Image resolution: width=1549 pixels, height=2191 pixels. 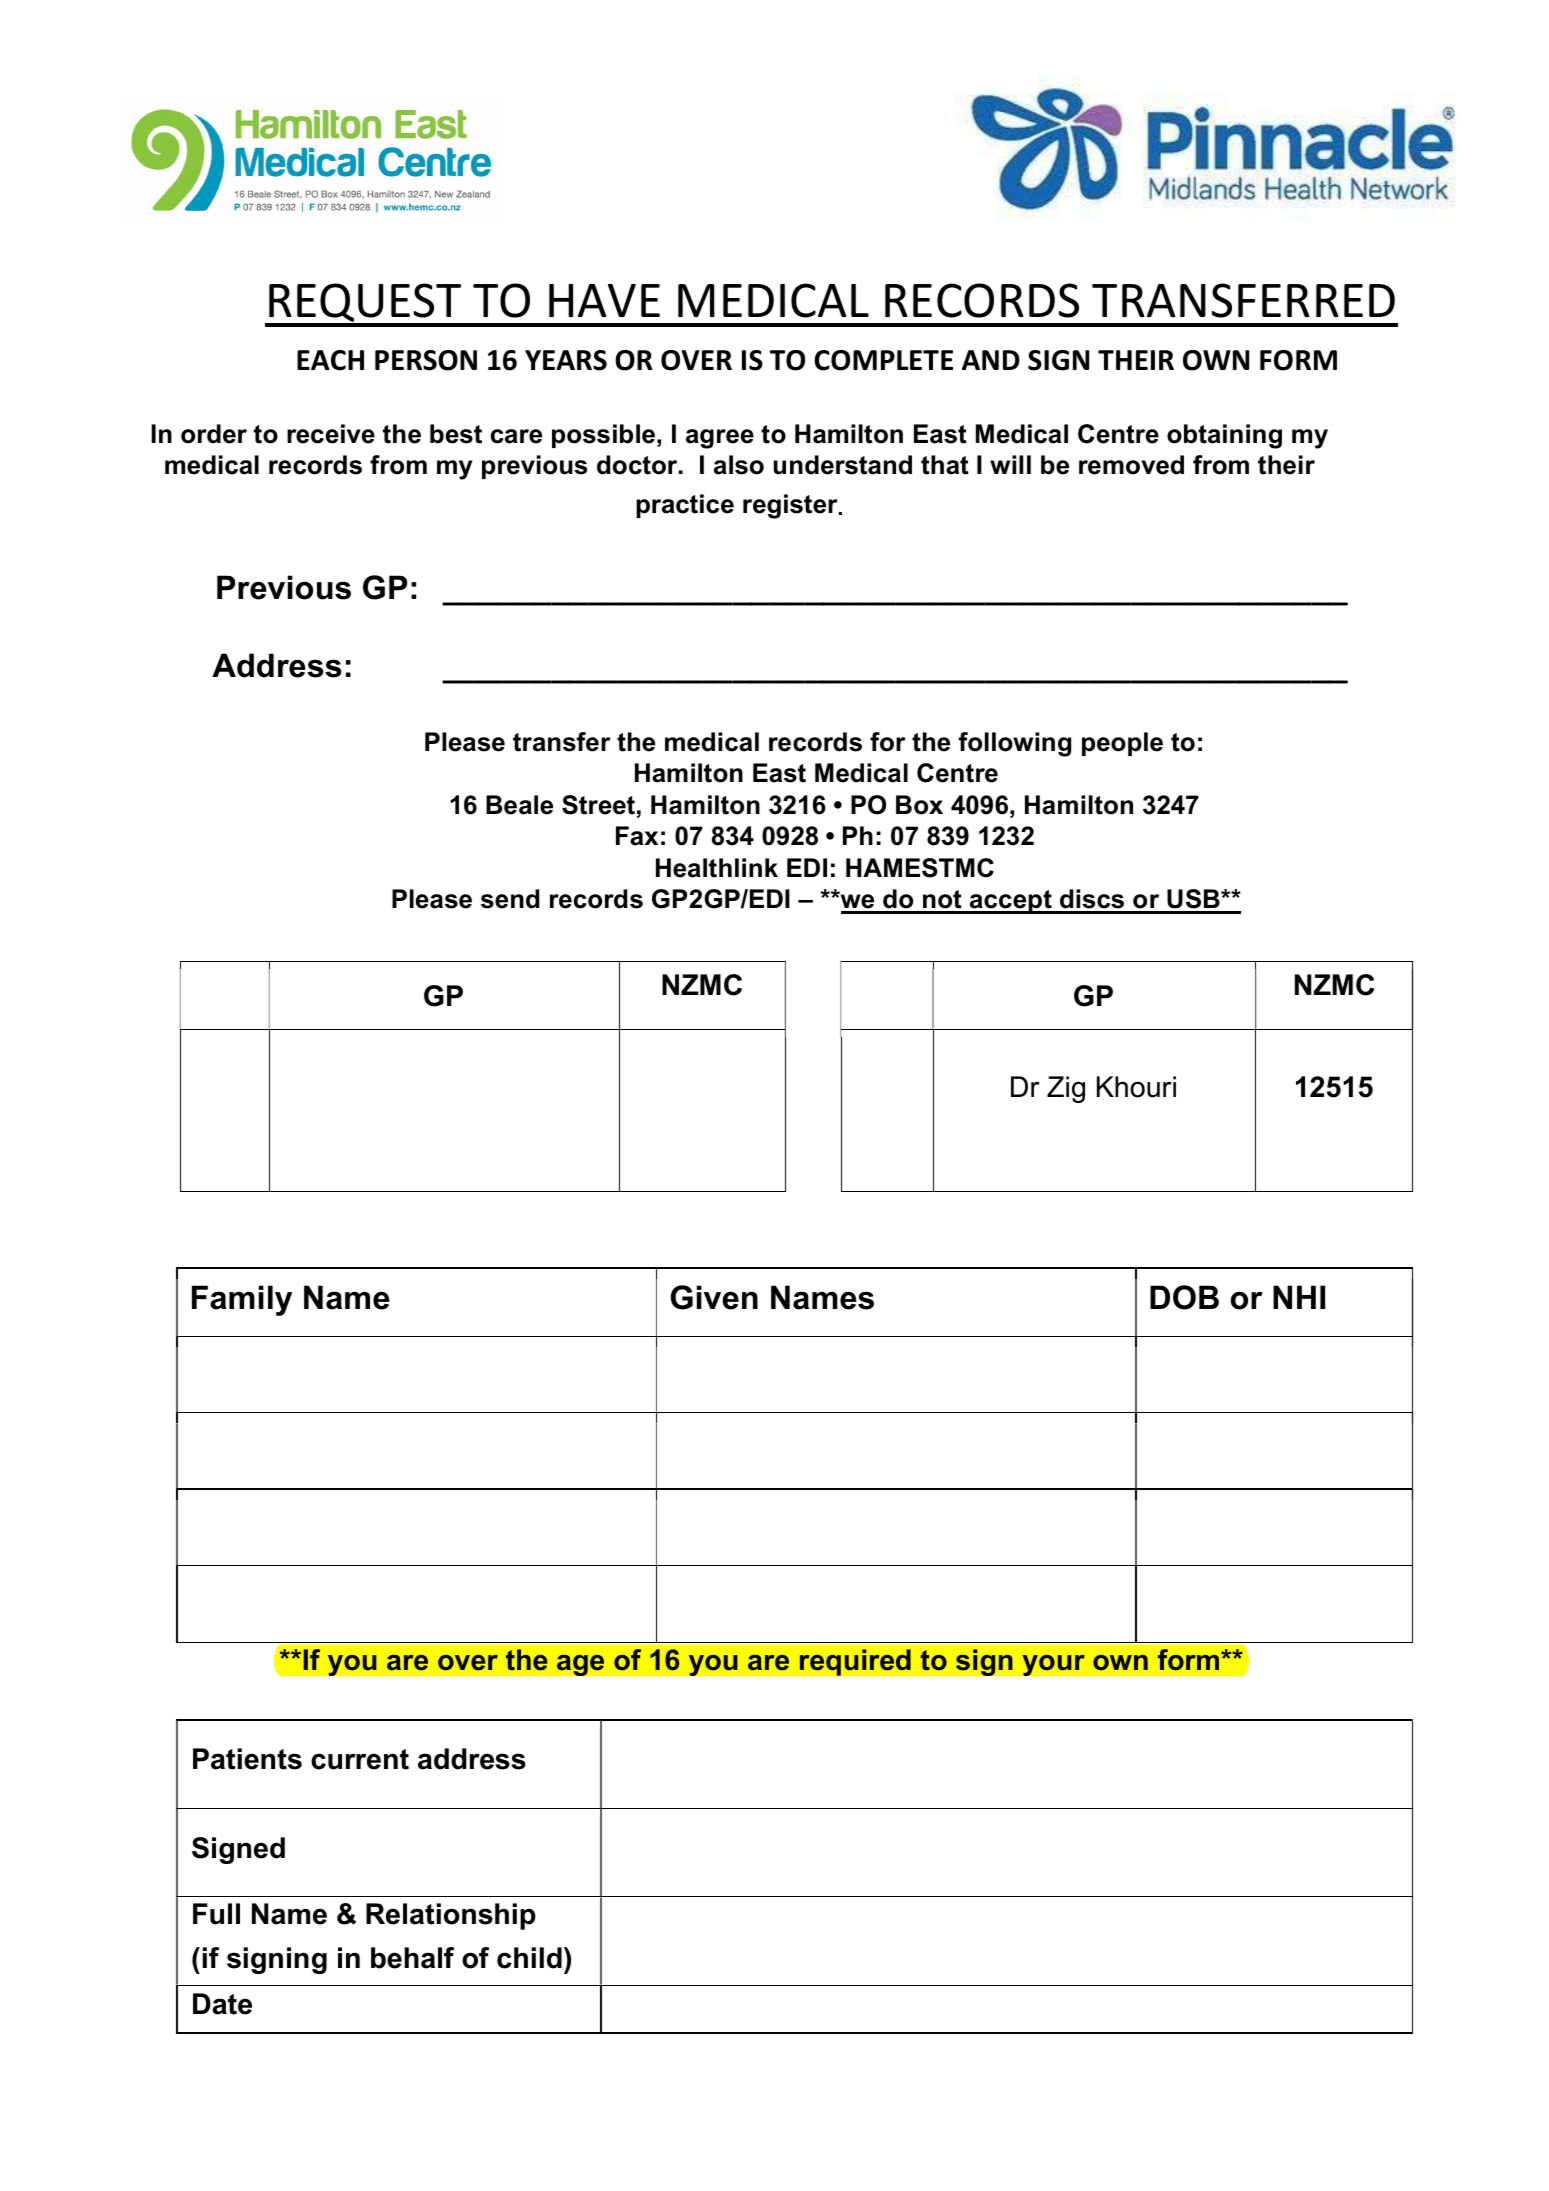 What do you see at coordinates (714, 1297) in the image?
I see `Given` at bounding box center [714, 1297].
